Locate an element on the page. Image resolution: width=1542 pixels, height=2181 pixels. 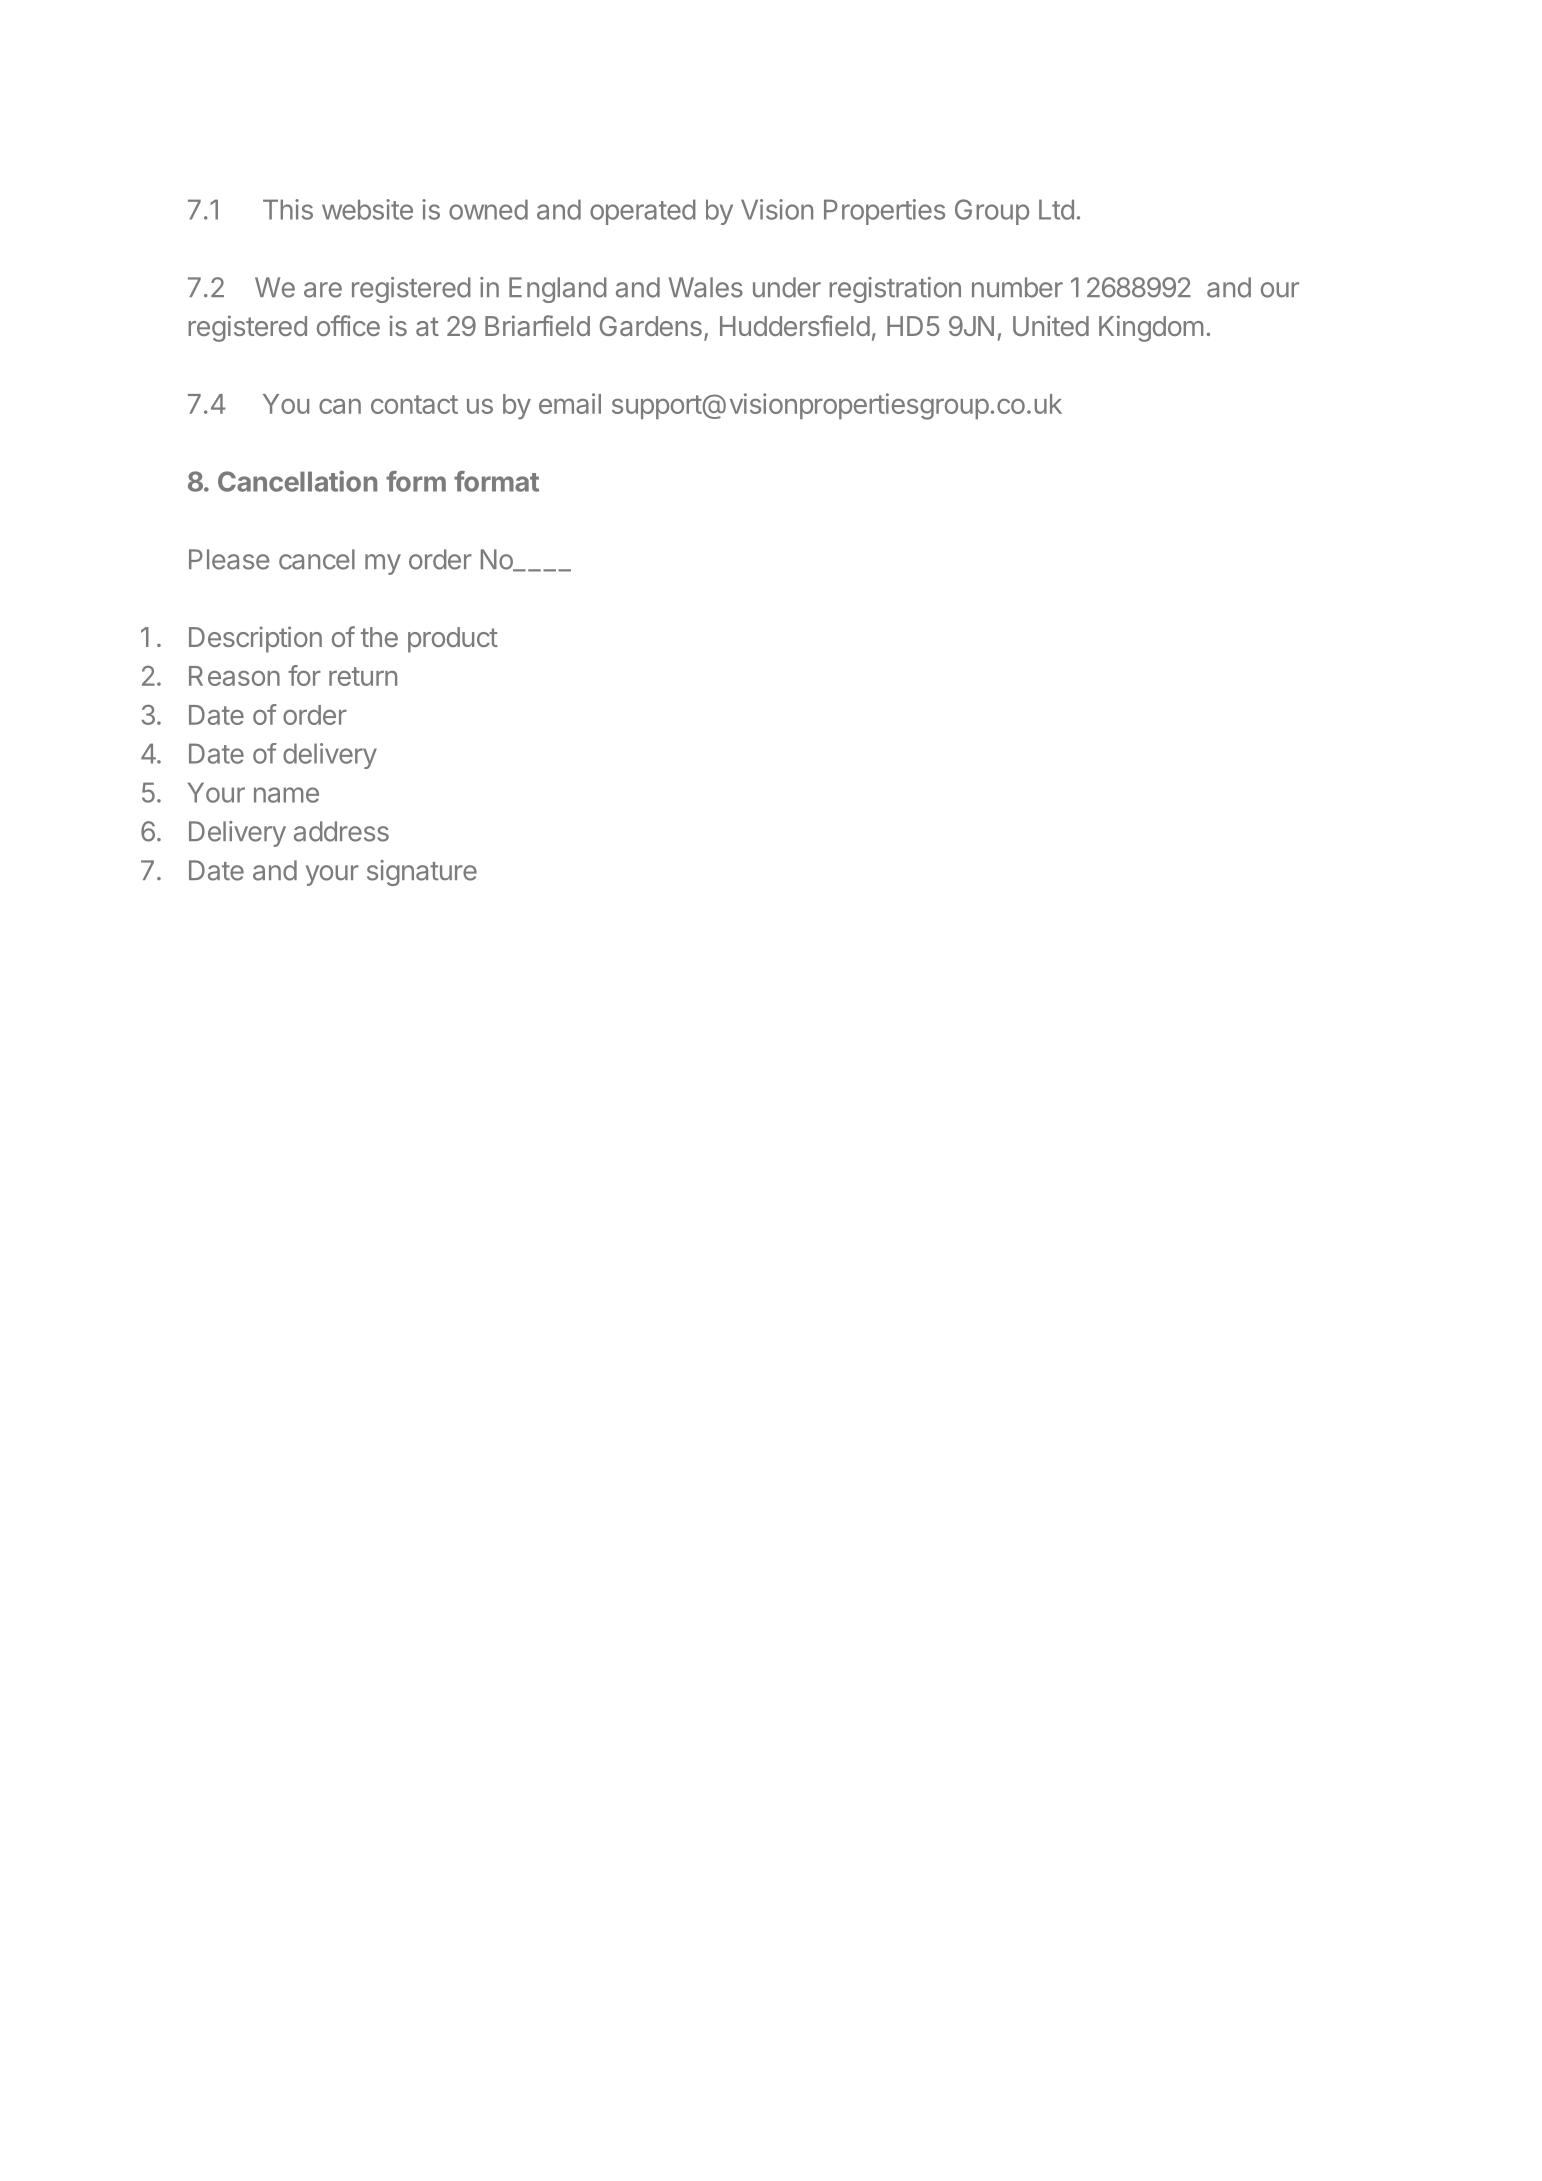
product is located at coordinates (453, 640).
